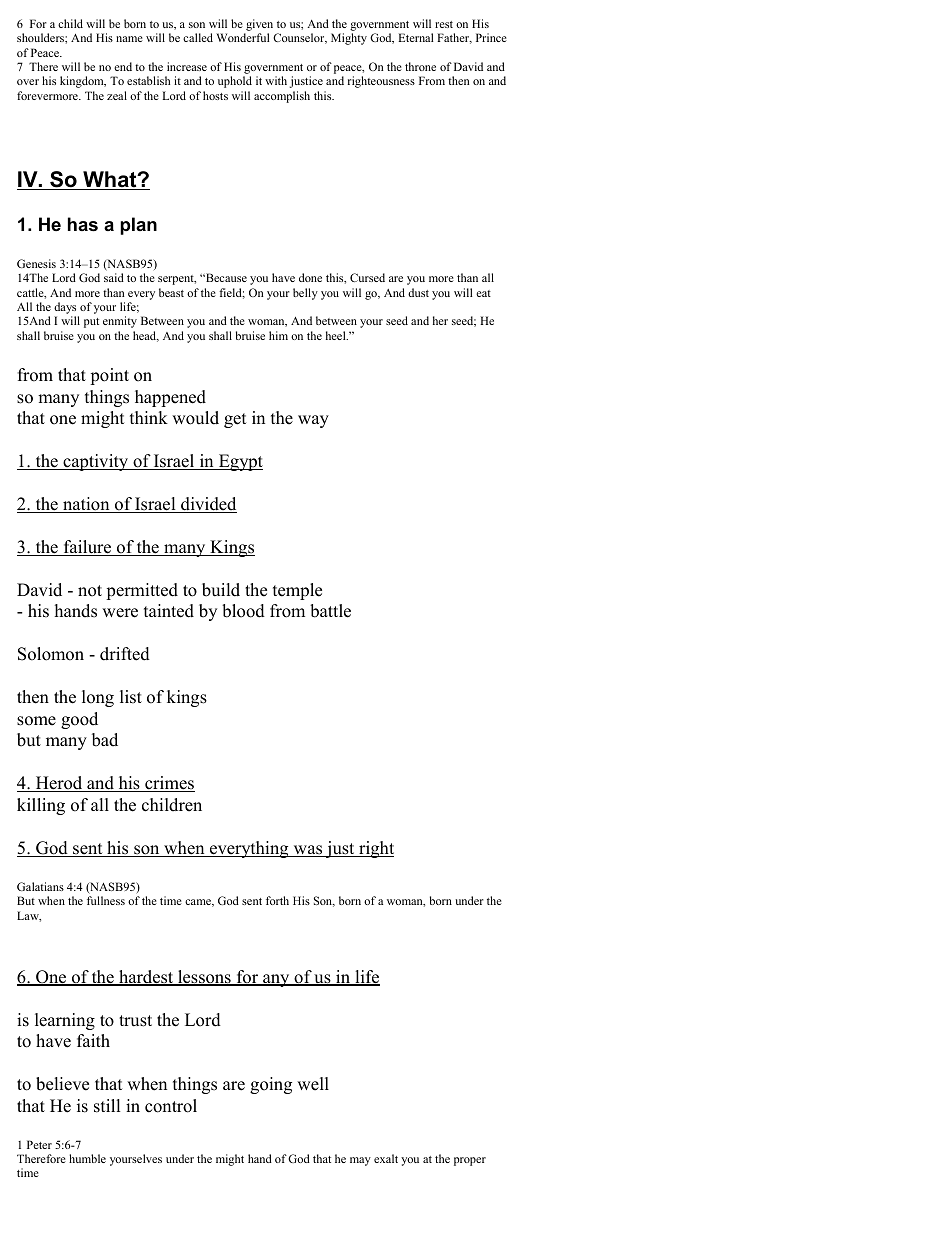  I want to click on throne, so click(420, 66).
